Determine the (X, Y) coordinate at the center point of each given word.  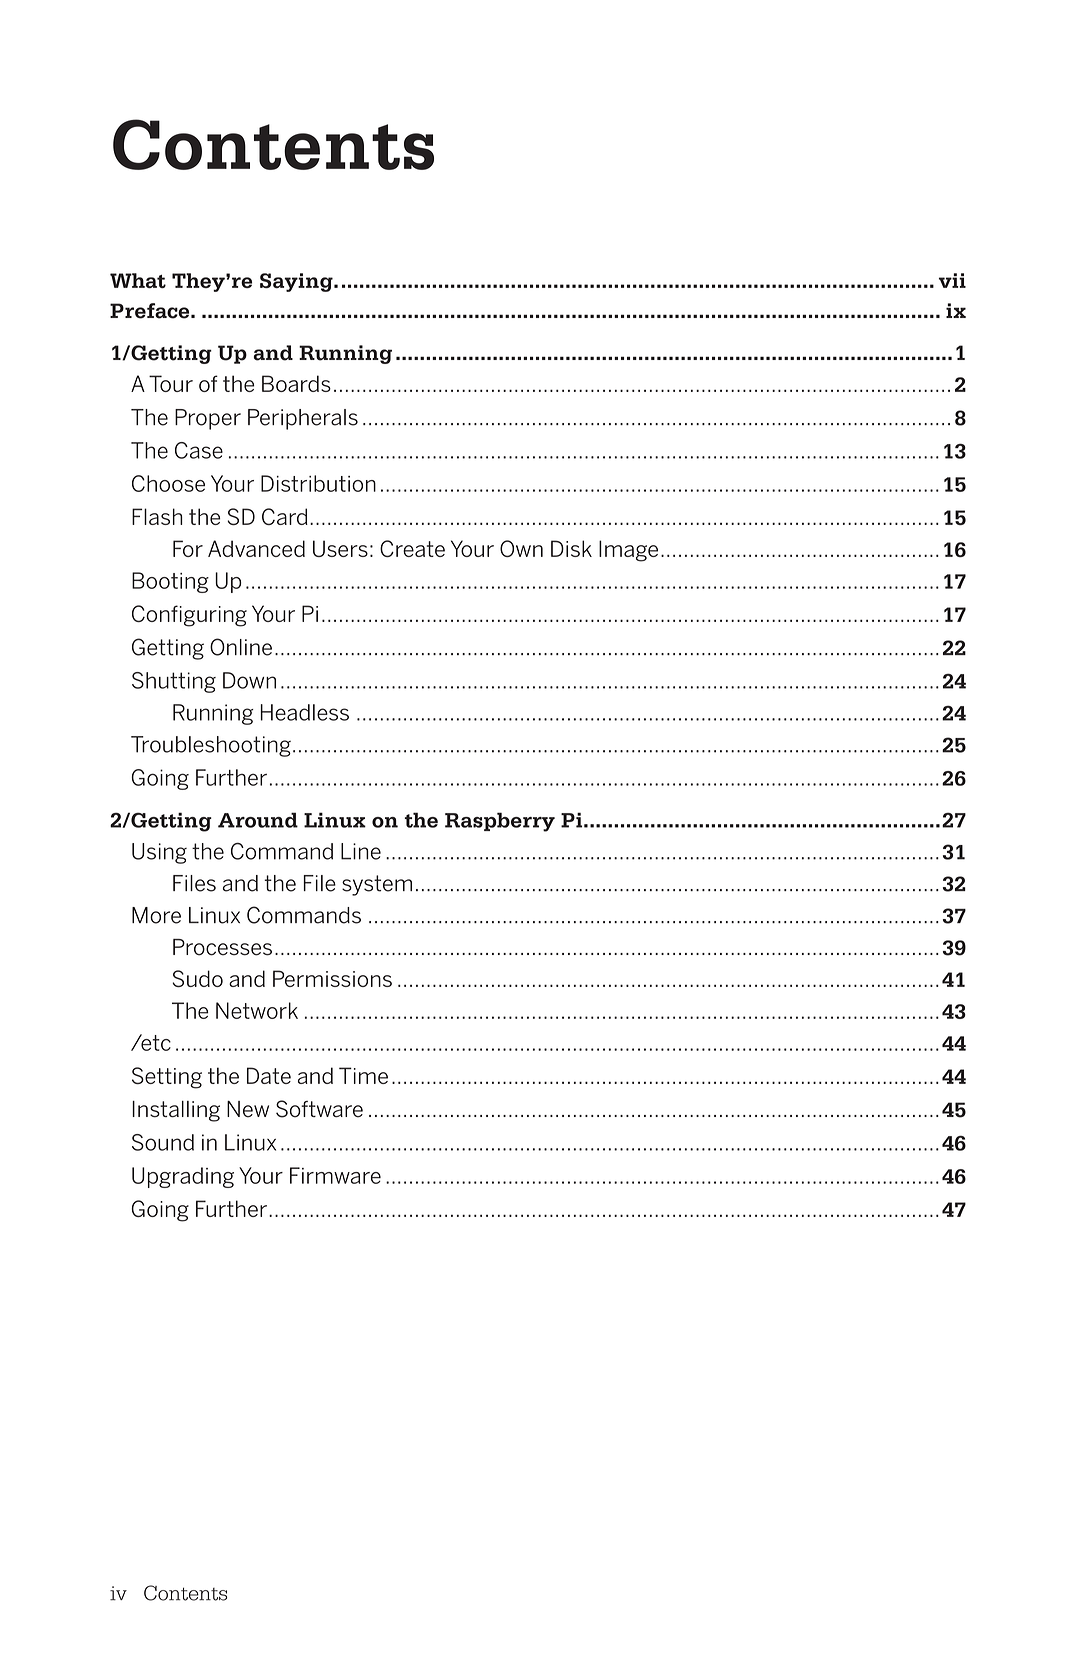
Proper (208, 419)
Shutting (174, 682)
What (138, 280)
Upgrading (183, 1177)
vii (952, 280)
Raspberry (500, 822)
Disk (571, 548)
